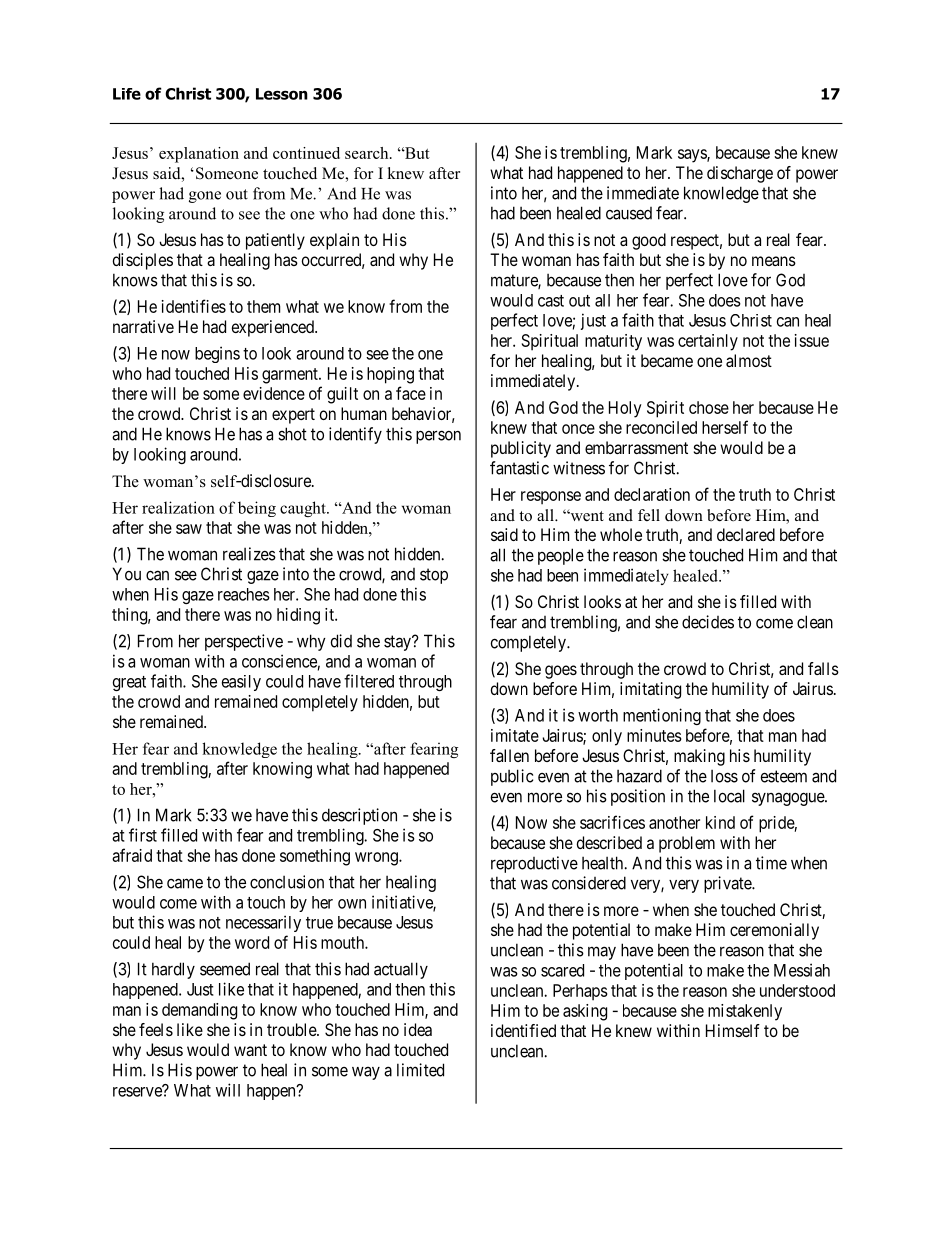 Image resolution: width=952 pixels, height=1233 pixels. What do you see at coordinates (420, 1070) in the screenshot?
I see `limited` at bounding box center [420, 1070].
